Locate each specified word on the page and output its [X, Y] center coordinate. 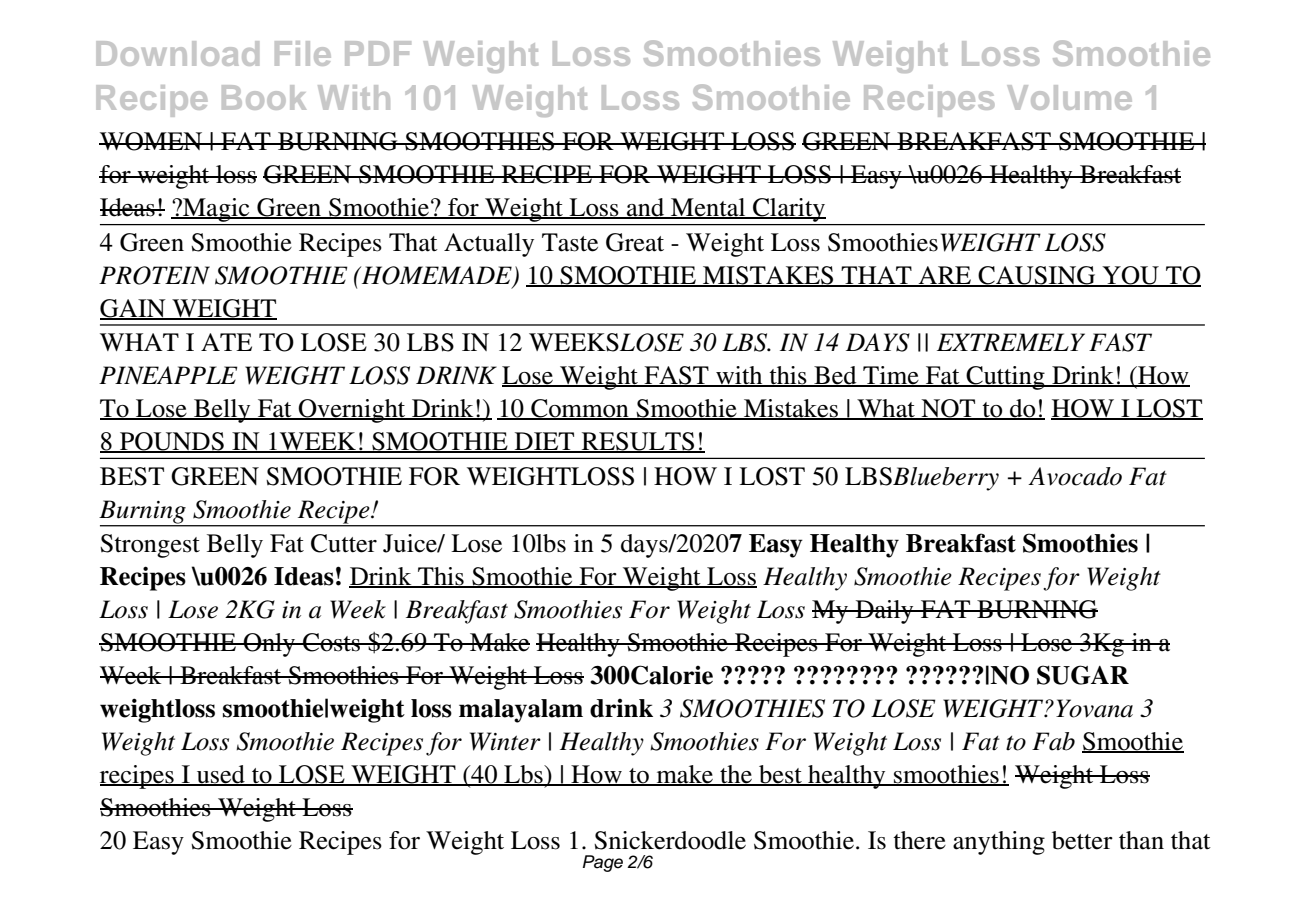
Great [635, 242]
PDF [378, 53]
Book [264, 97]
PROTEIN [154, 275]
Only [269, 645]
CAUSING [1037, 276]
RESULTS [638, 442]
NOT [948, 409]
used [221, 775]
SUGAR [1083, 675]
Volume [1069, 97]
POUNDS [172, 442]
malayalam [521, 711]
